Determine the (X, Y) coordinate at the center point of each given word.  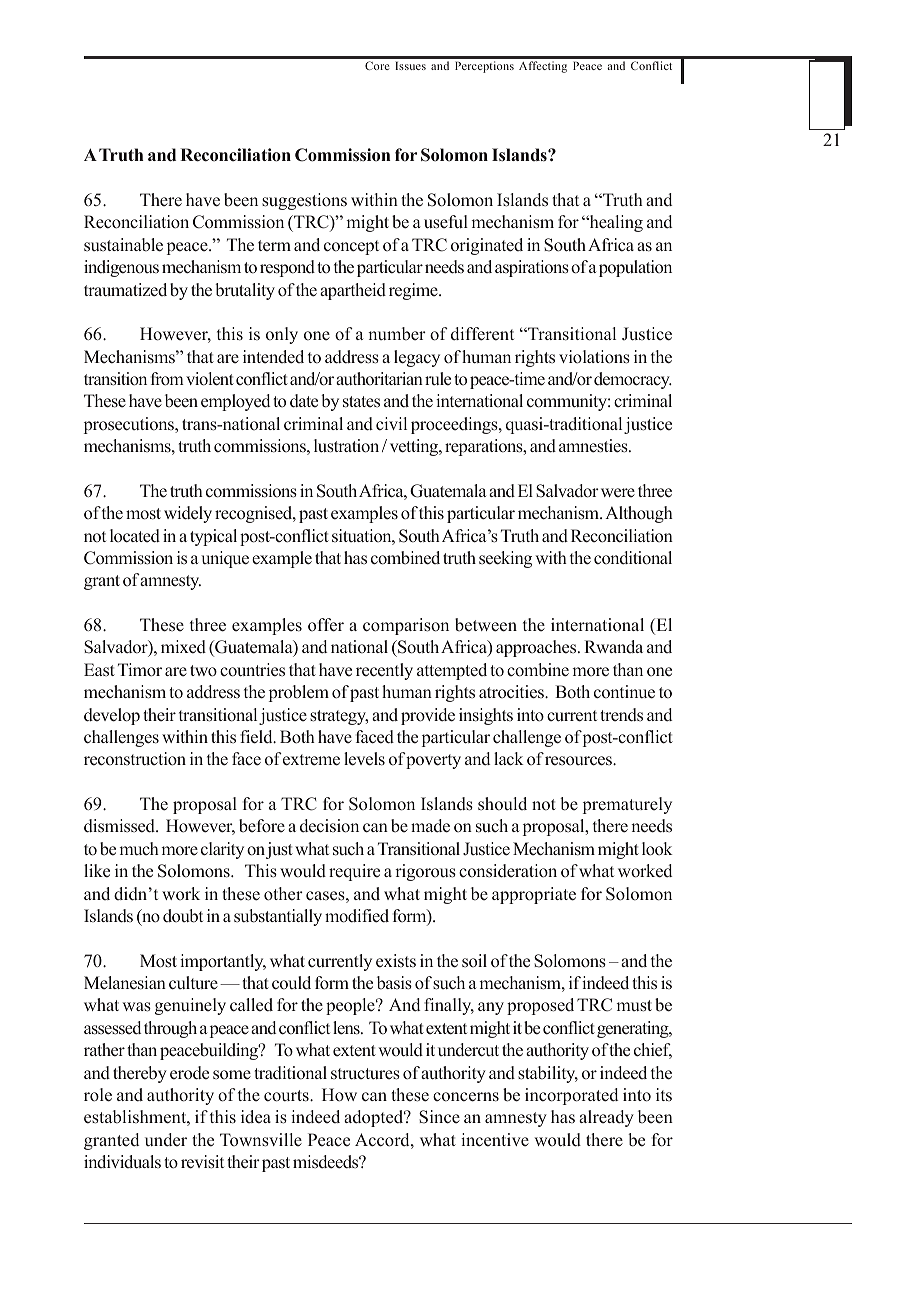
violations (594, 357)
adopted (375, 1118)
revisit (202, 1162)
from (167, 379)
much (139, 848)
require (354, 872)
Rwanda (613, 646)
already (606, 1118)
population (635, 268)
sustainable (123, 245)
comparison (406, 626)
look (657, 849)
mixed (183, 647)
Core (377, 65)
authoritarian (379, 379)
